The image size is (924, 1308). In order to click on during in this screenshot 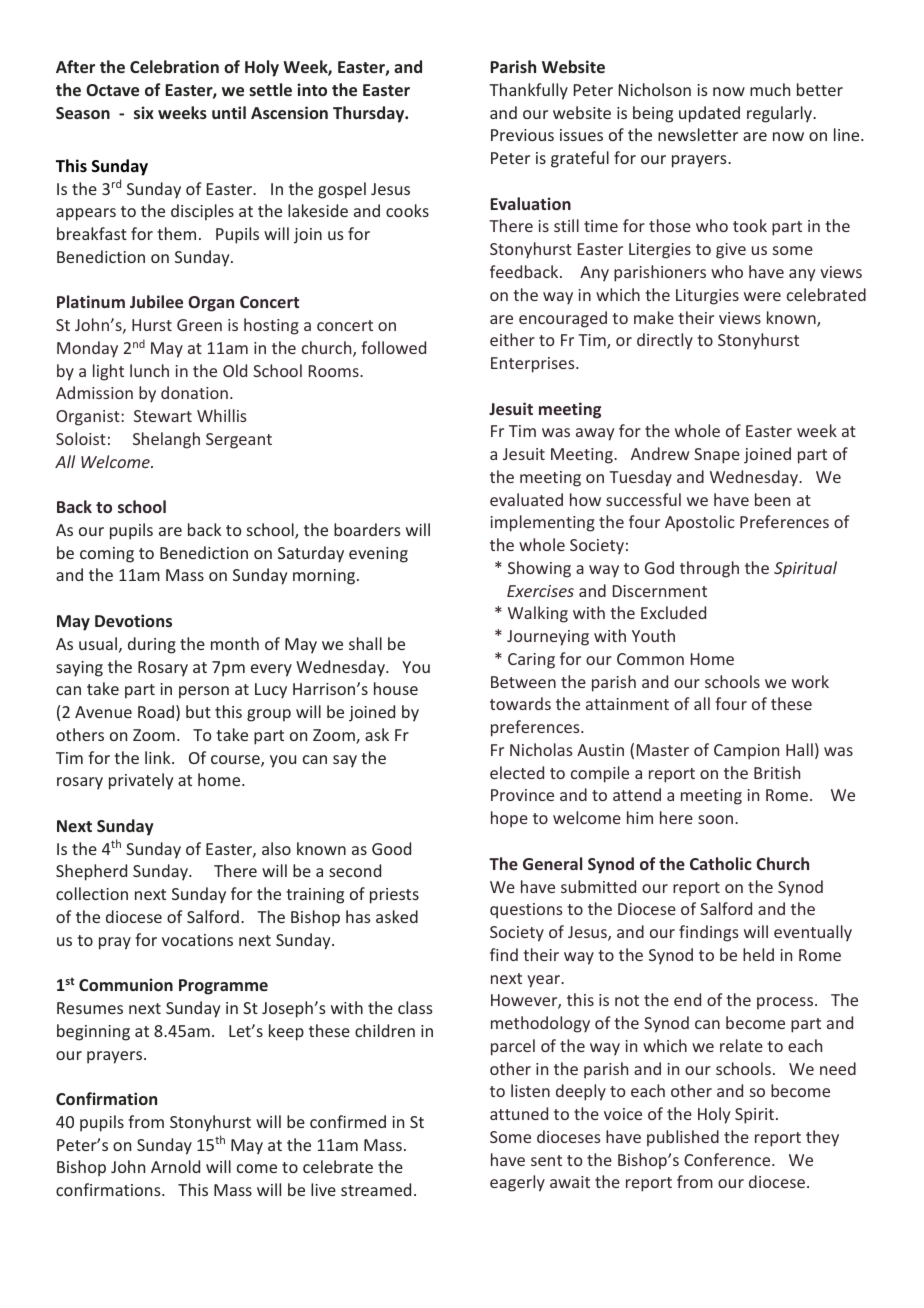, I will do `click(152, 645)`.
